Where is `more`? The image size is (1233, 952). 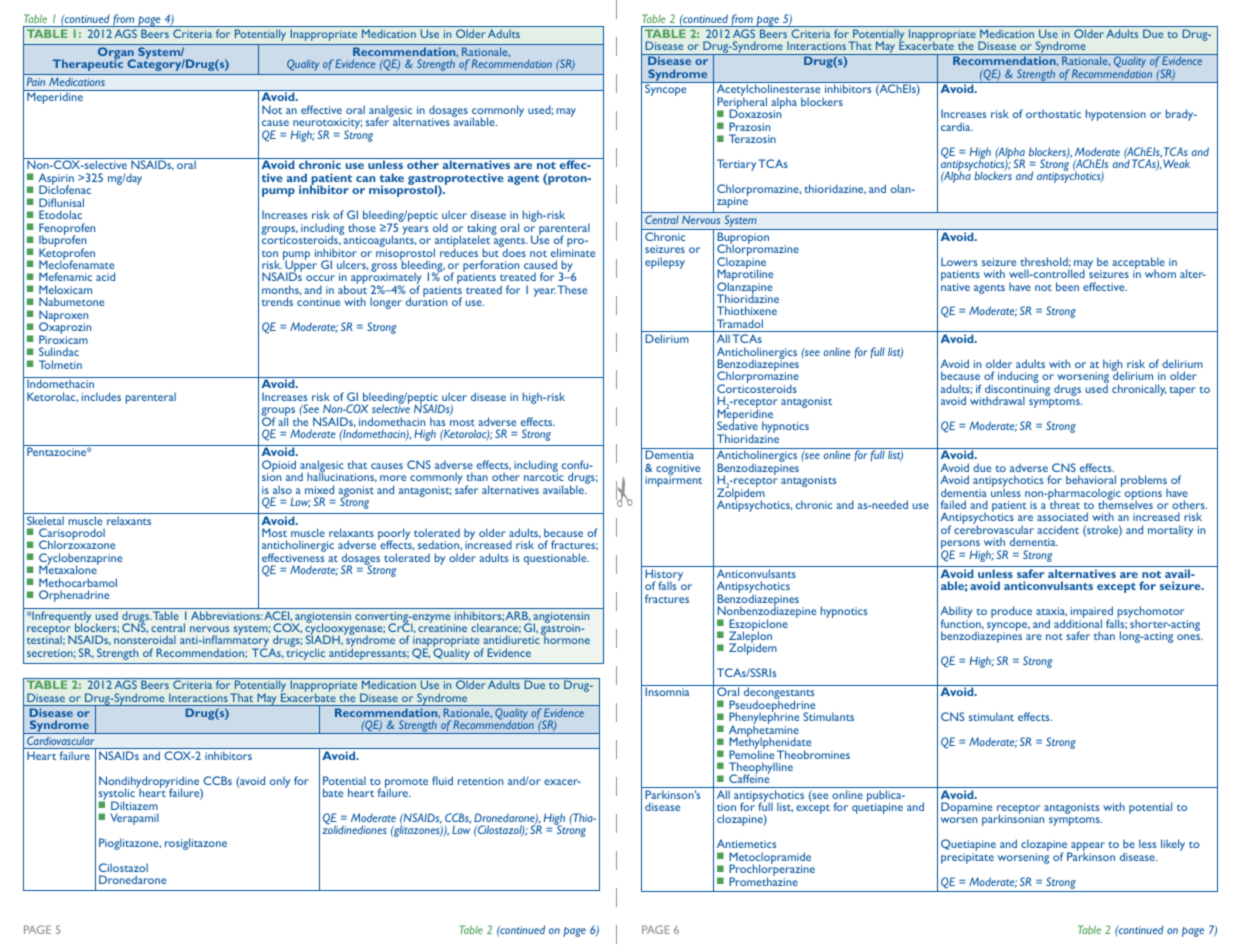 more is located at coordinates (393, 478).
